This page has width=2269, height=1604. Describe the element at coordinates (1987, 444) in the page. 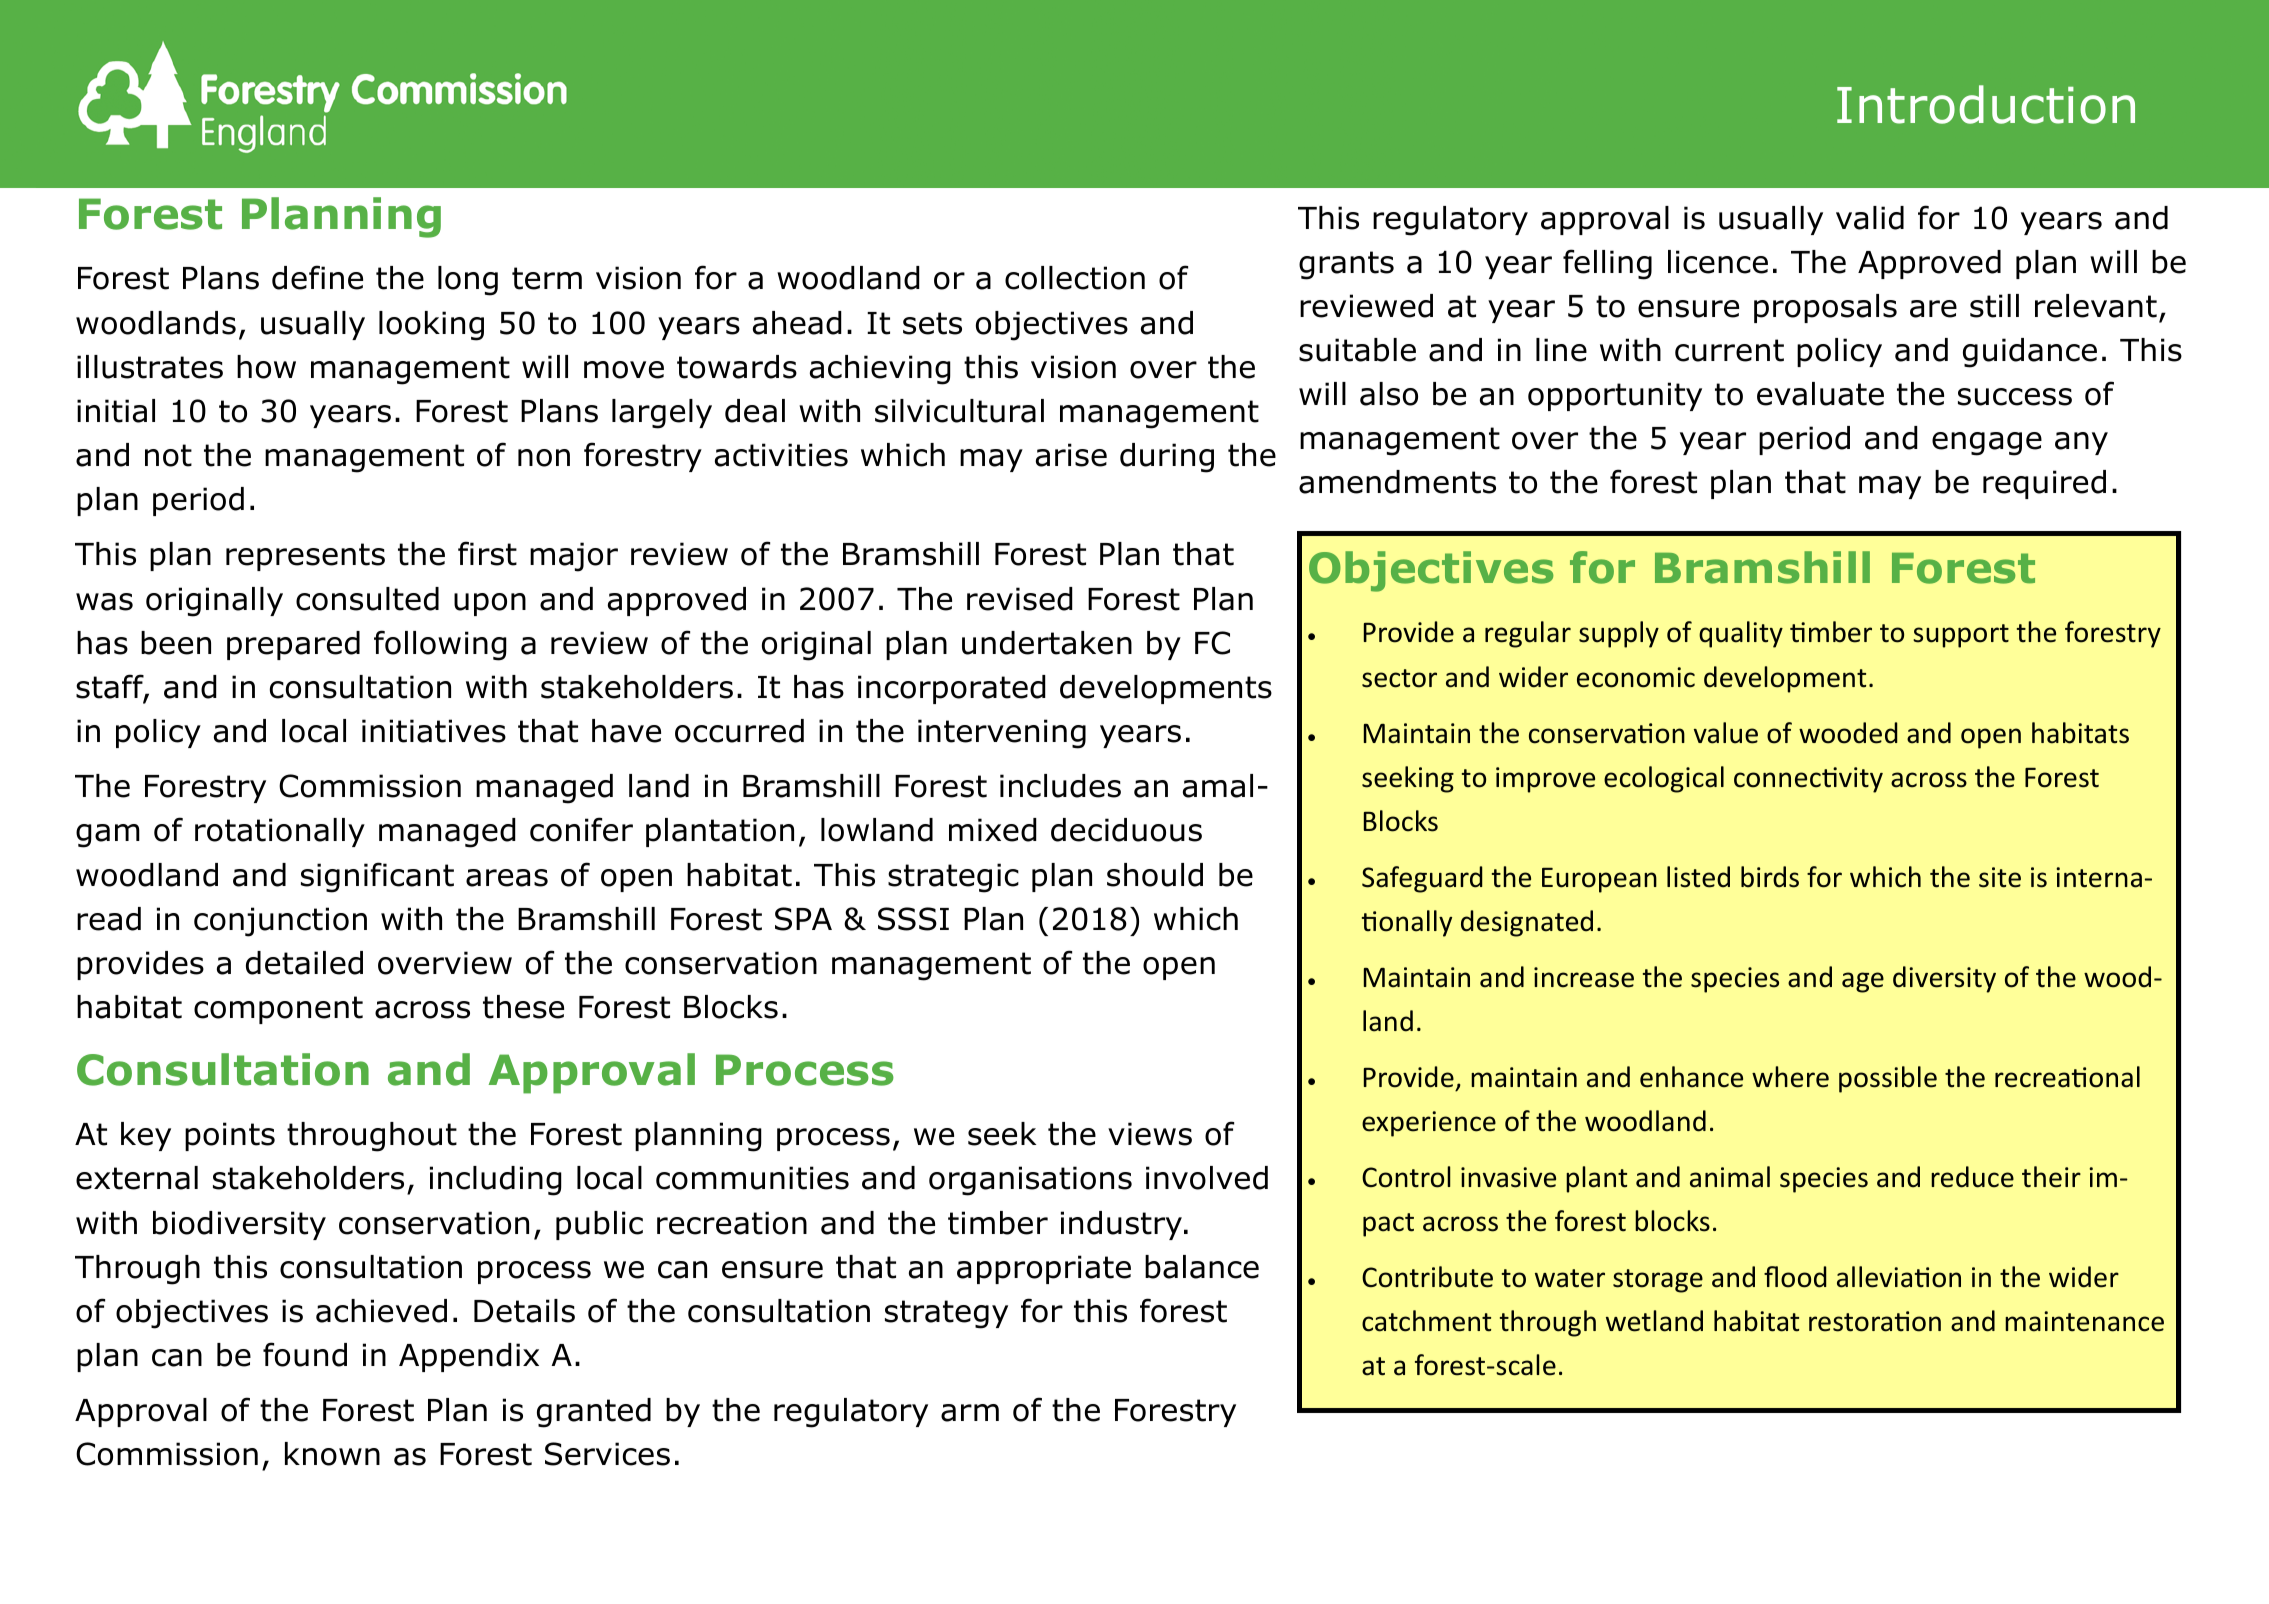

I see `engage` at that location.
